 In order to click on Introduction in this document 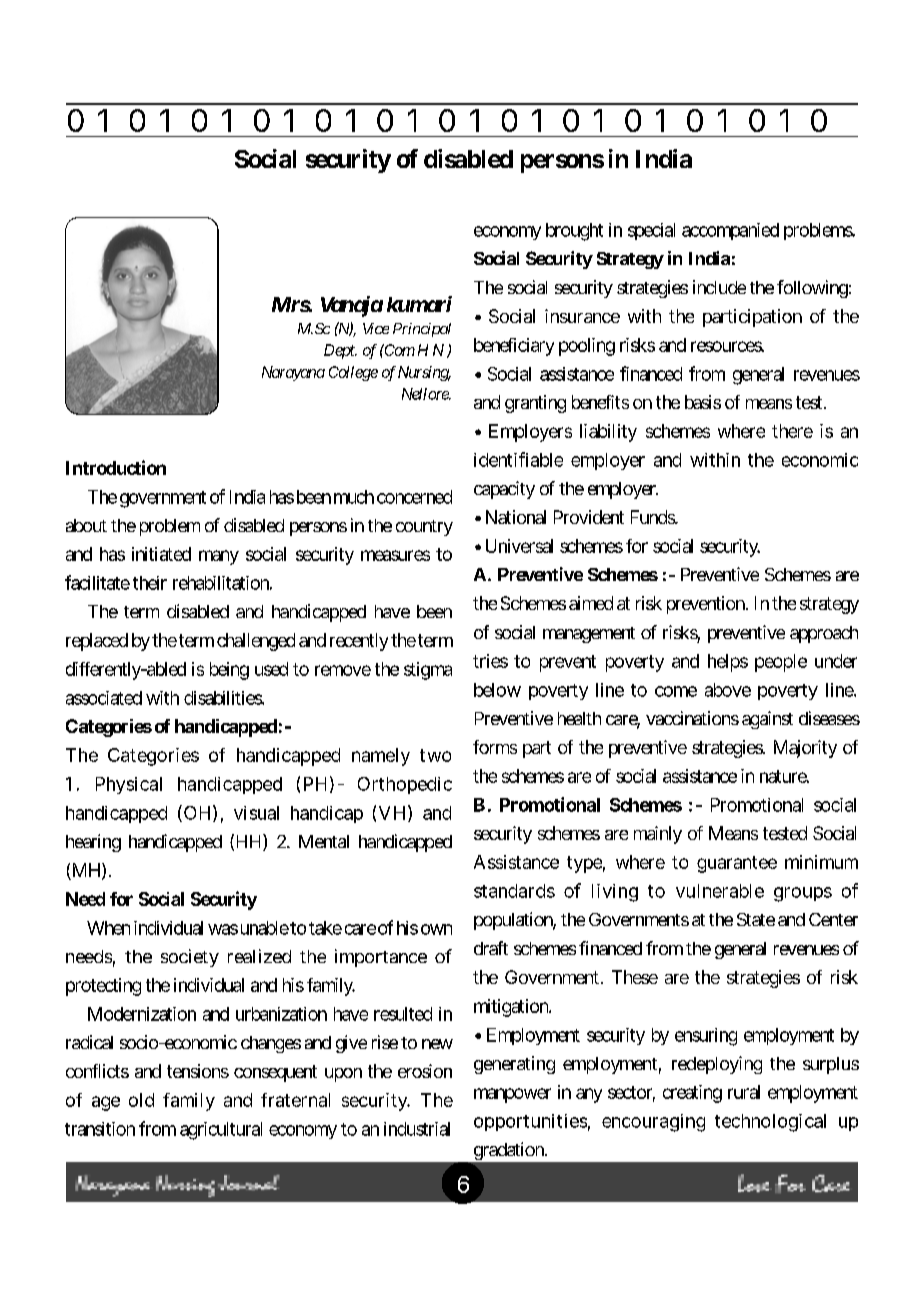, I will do `click(116, 467)`.
